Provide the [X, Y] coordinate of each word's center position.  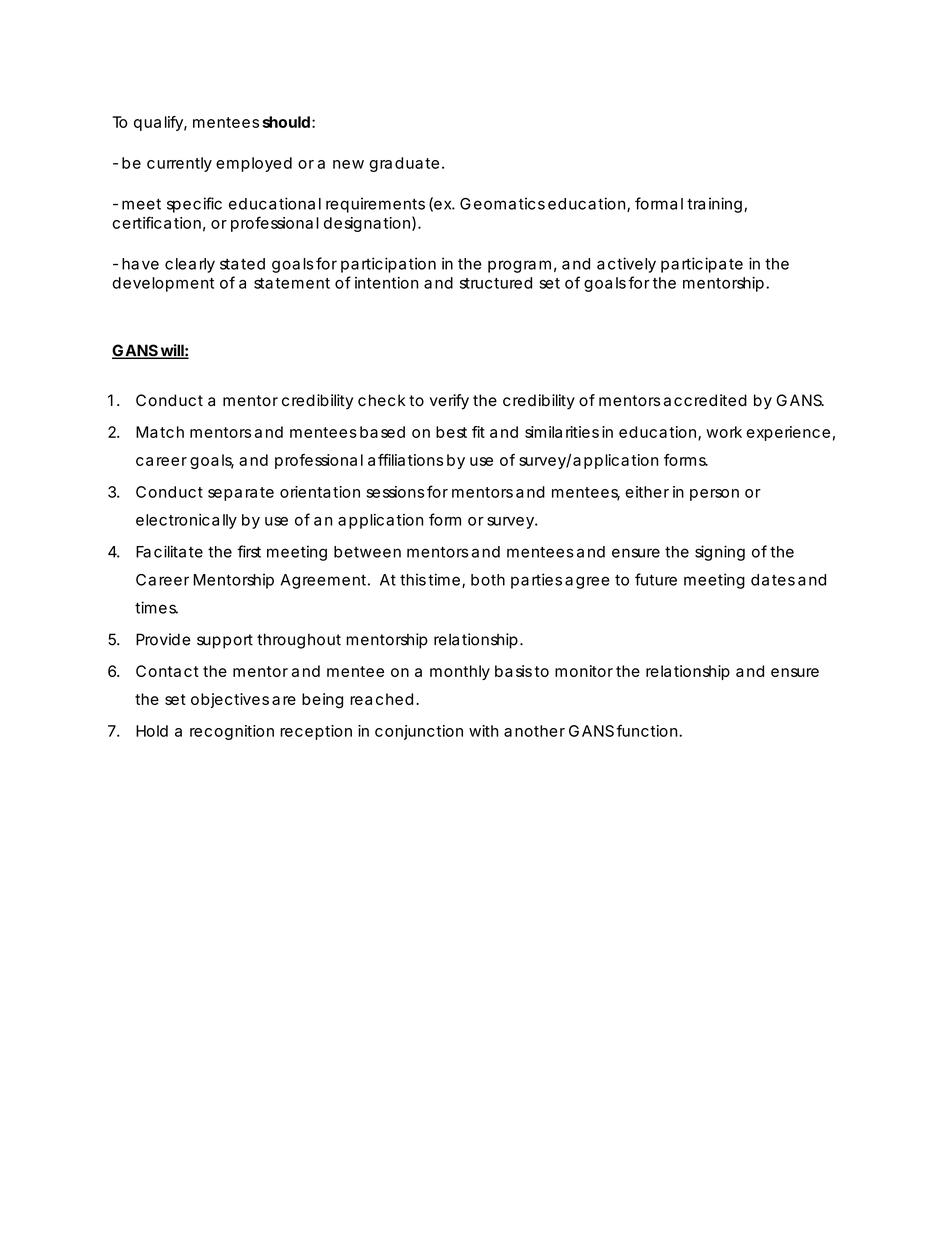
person [714, 495]
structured [496, 283]
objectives [230, 700]
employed [254, 164]
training [714, 205]
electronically [186, 521]
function [648, 730]
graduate [404, 164]
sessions [395, 492]
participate [702, 265]
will [171, 351]
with [483, 731]
